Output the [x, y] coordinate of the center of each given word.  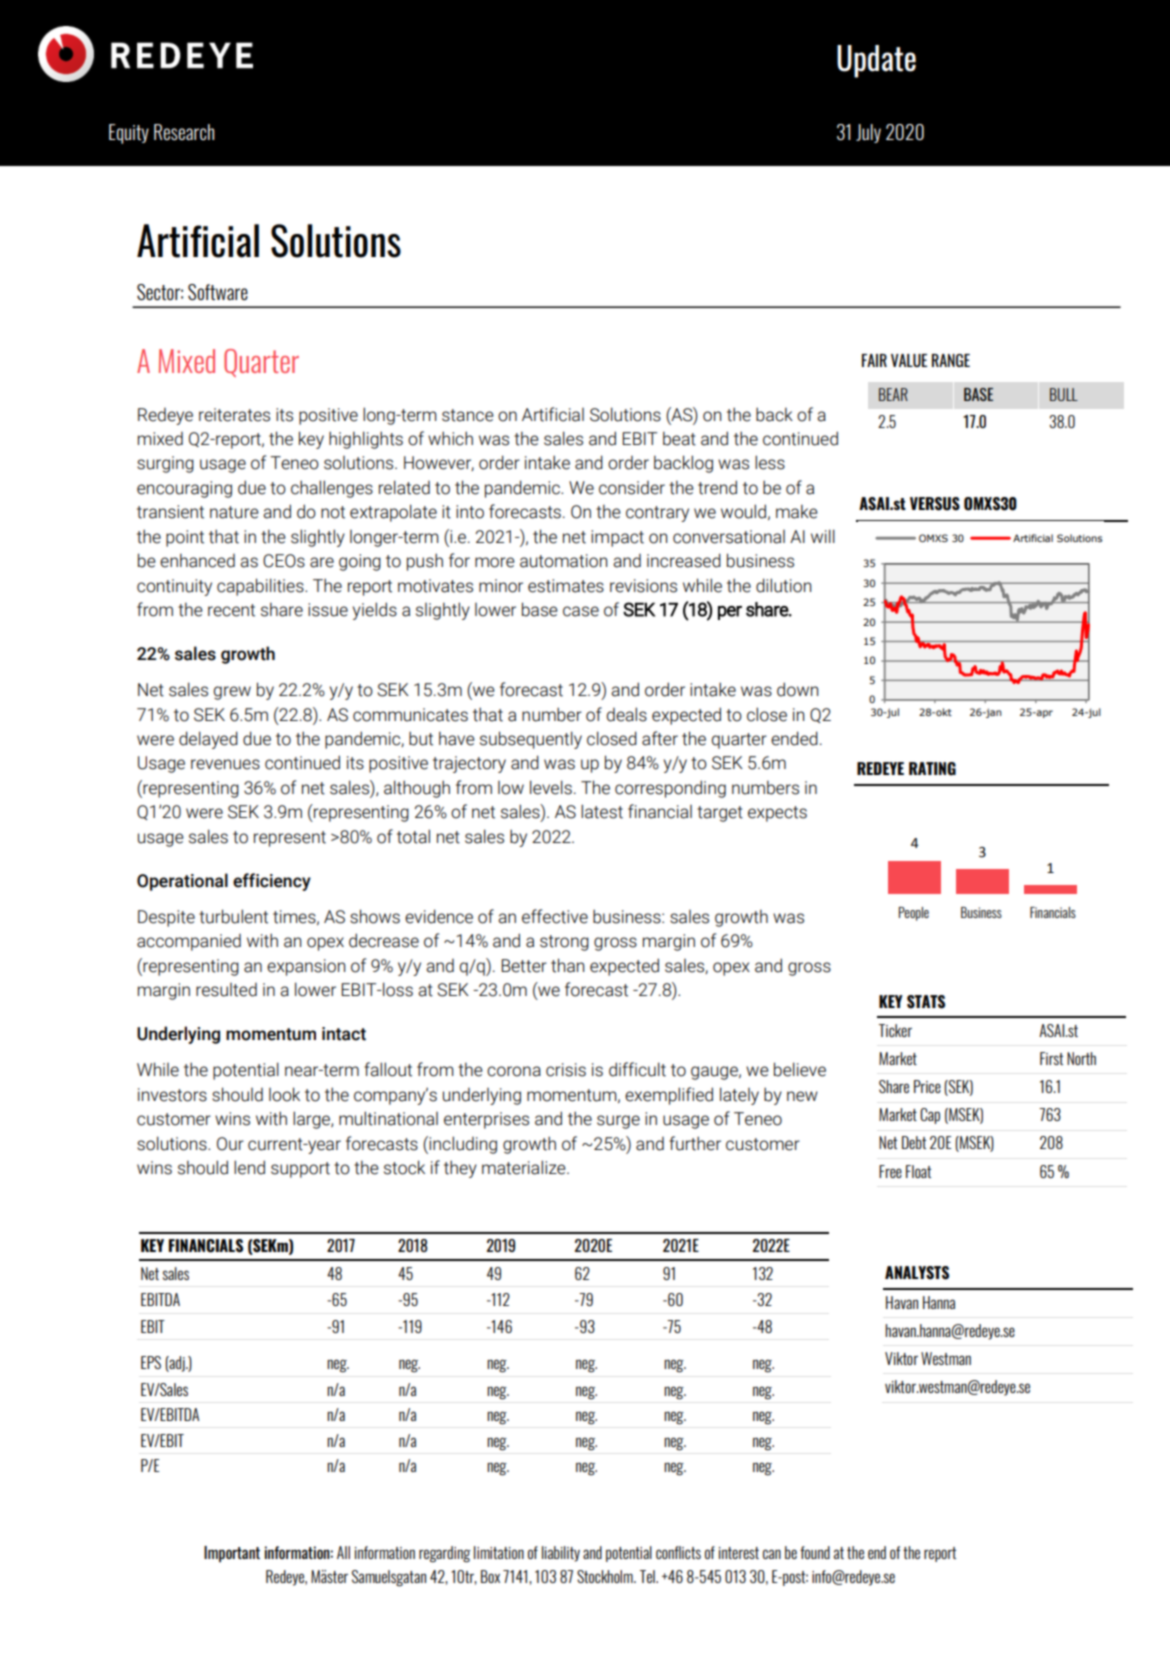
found [815, 1552]
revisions [643, 586]
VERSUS [935, 504]
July [868, 133]
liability [561, 1554]
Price [927, 1086]
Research [184, 132]
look [284, 1094]
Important [232, 1554]
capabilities [261, 587]
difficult [637, 1069]
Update [876, 61]
